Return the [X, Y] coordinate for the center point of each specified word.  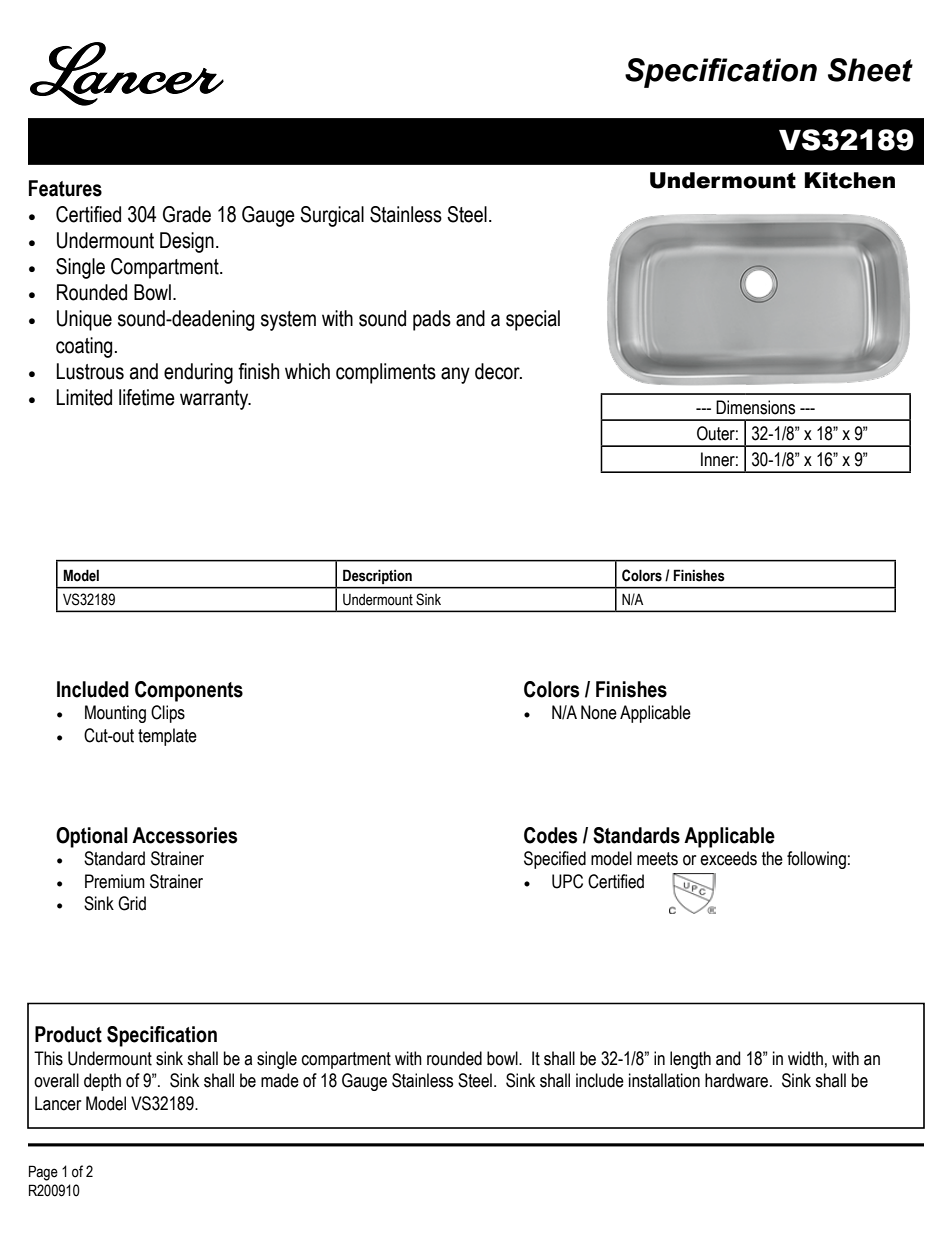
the [772, 858]
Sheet [870, 70]
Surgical [332, 216]
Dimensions [755, 407]
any [455, 375]
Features [65, 188]
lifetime [147, 397]
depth [102, 1082]
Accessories [184, 835]
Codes [550, 835]
